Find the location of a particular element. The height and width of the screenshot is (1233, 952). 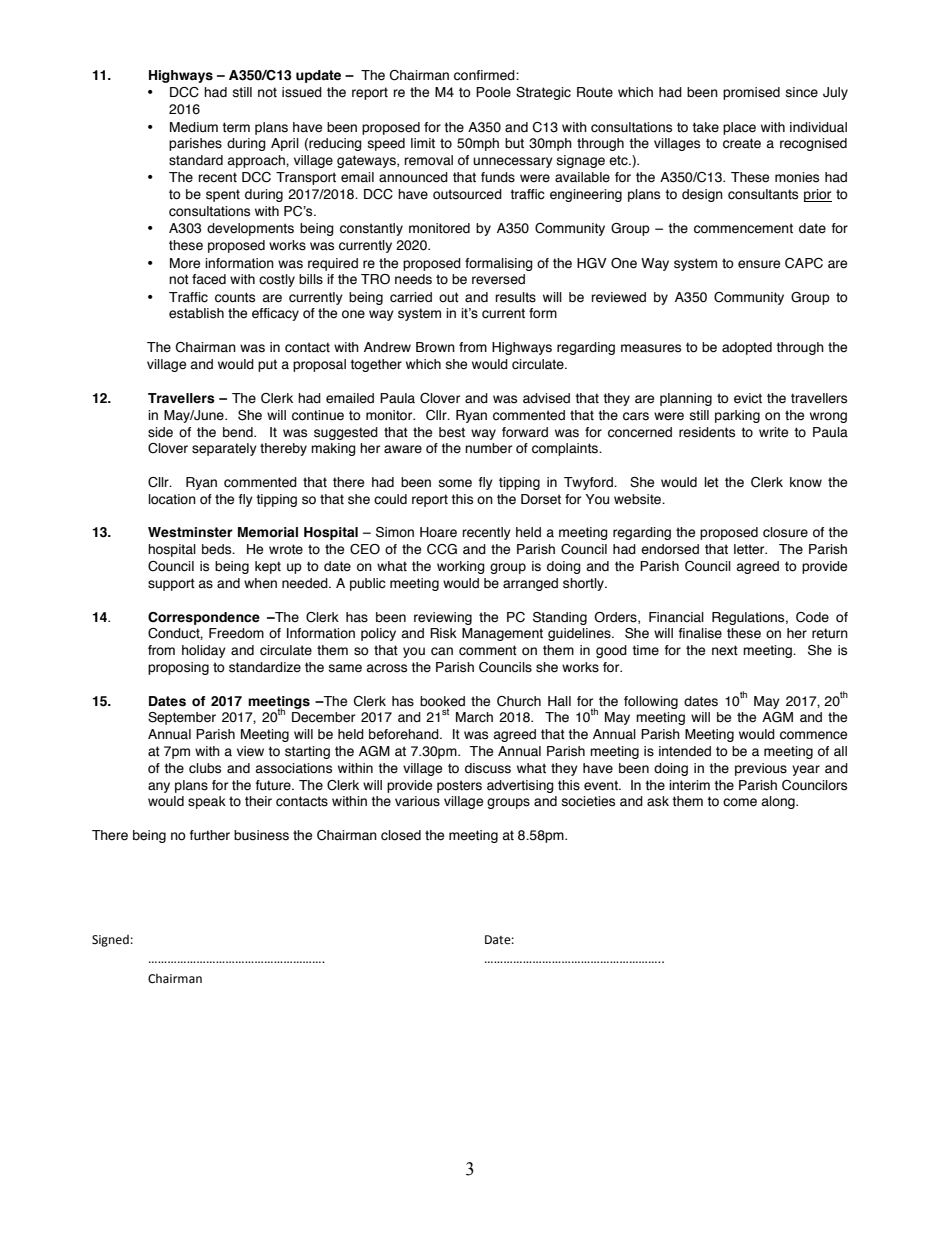

Signed is located at coordinates (110, 941).
